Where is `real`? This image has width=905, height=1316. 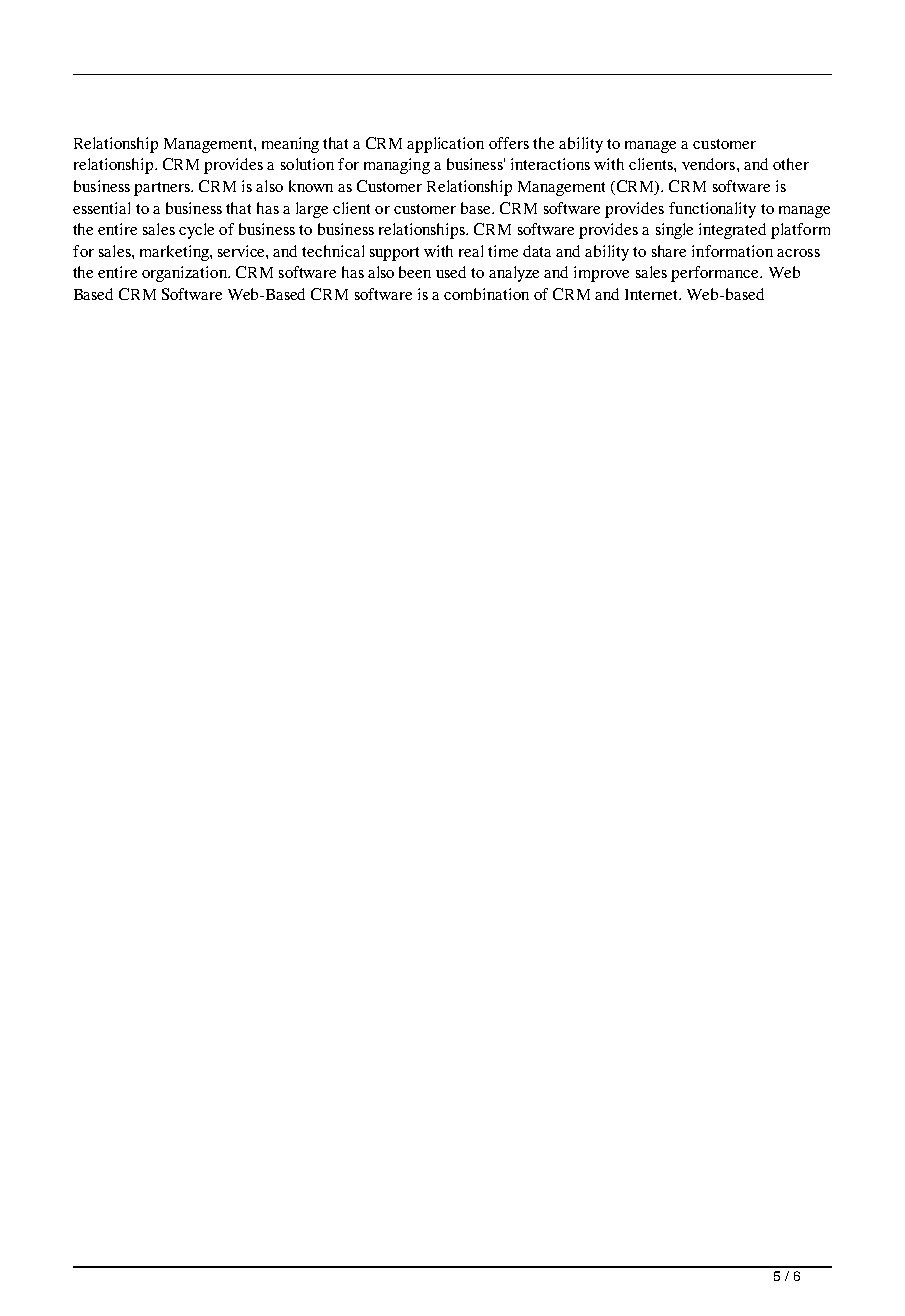 real is located at coordinates (471, 251).
